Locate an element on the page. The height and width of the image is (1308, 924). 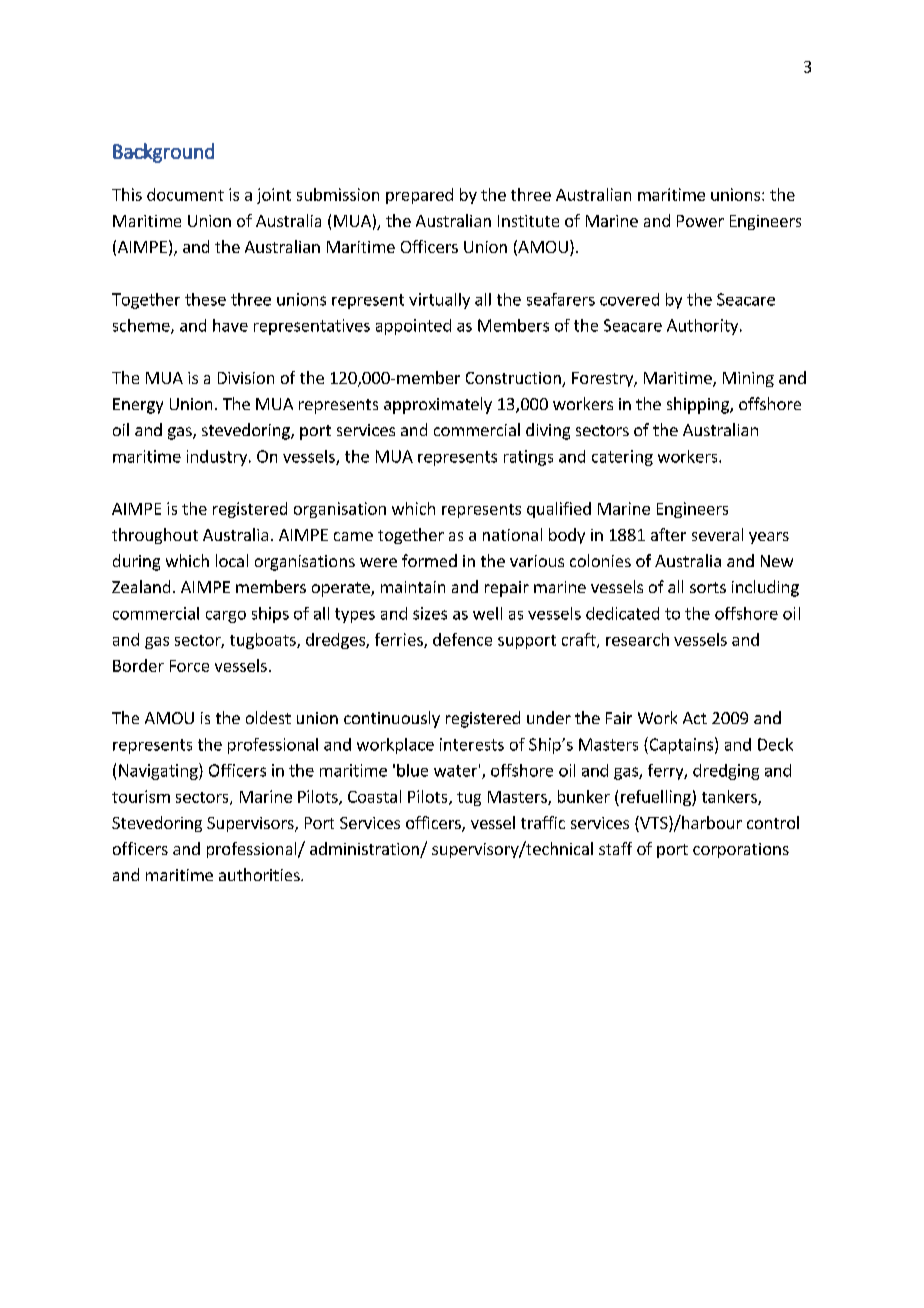
authorities is located at coordinates (260, 874).
